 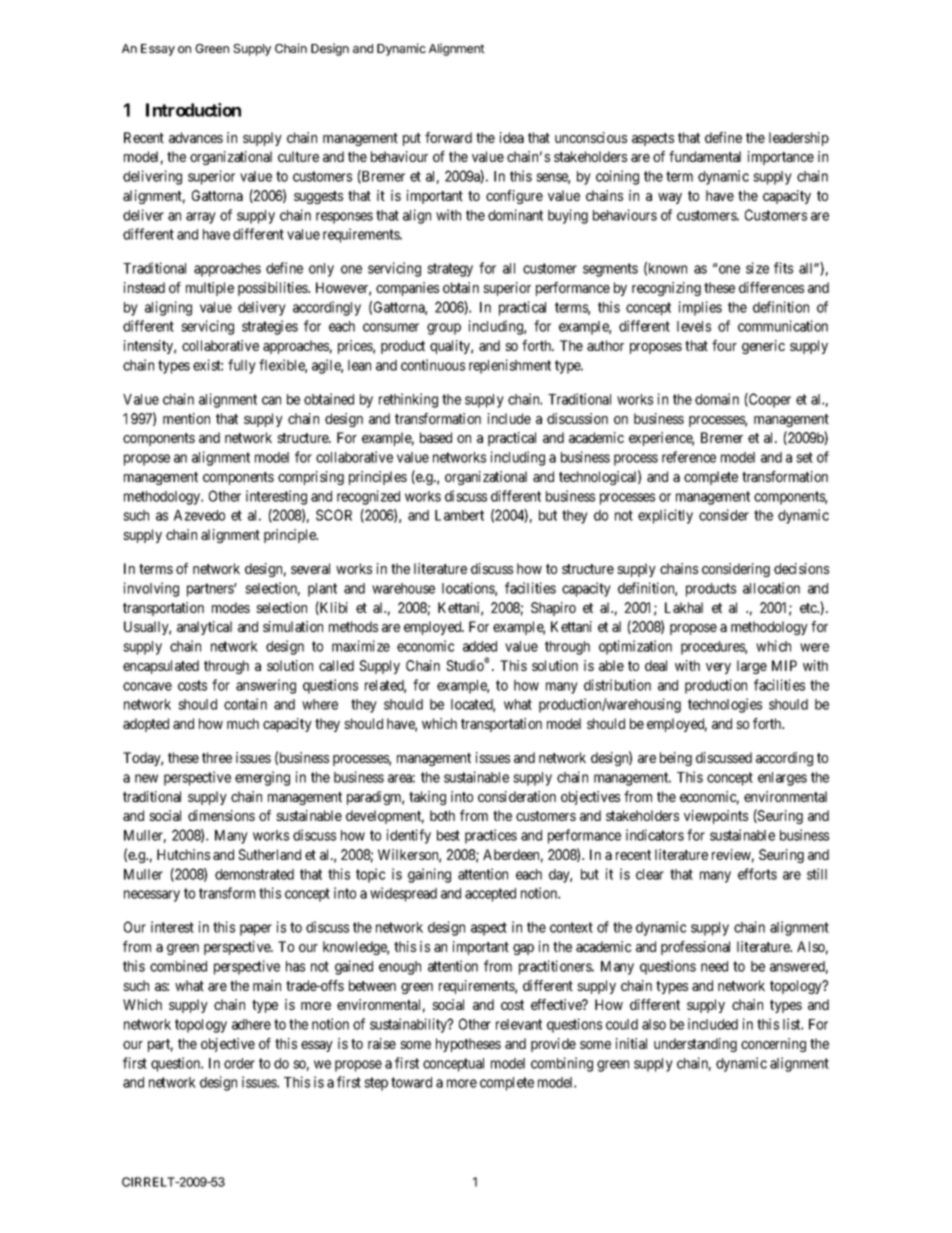 I want to click on concerning, so click(x=773, y=1045).
